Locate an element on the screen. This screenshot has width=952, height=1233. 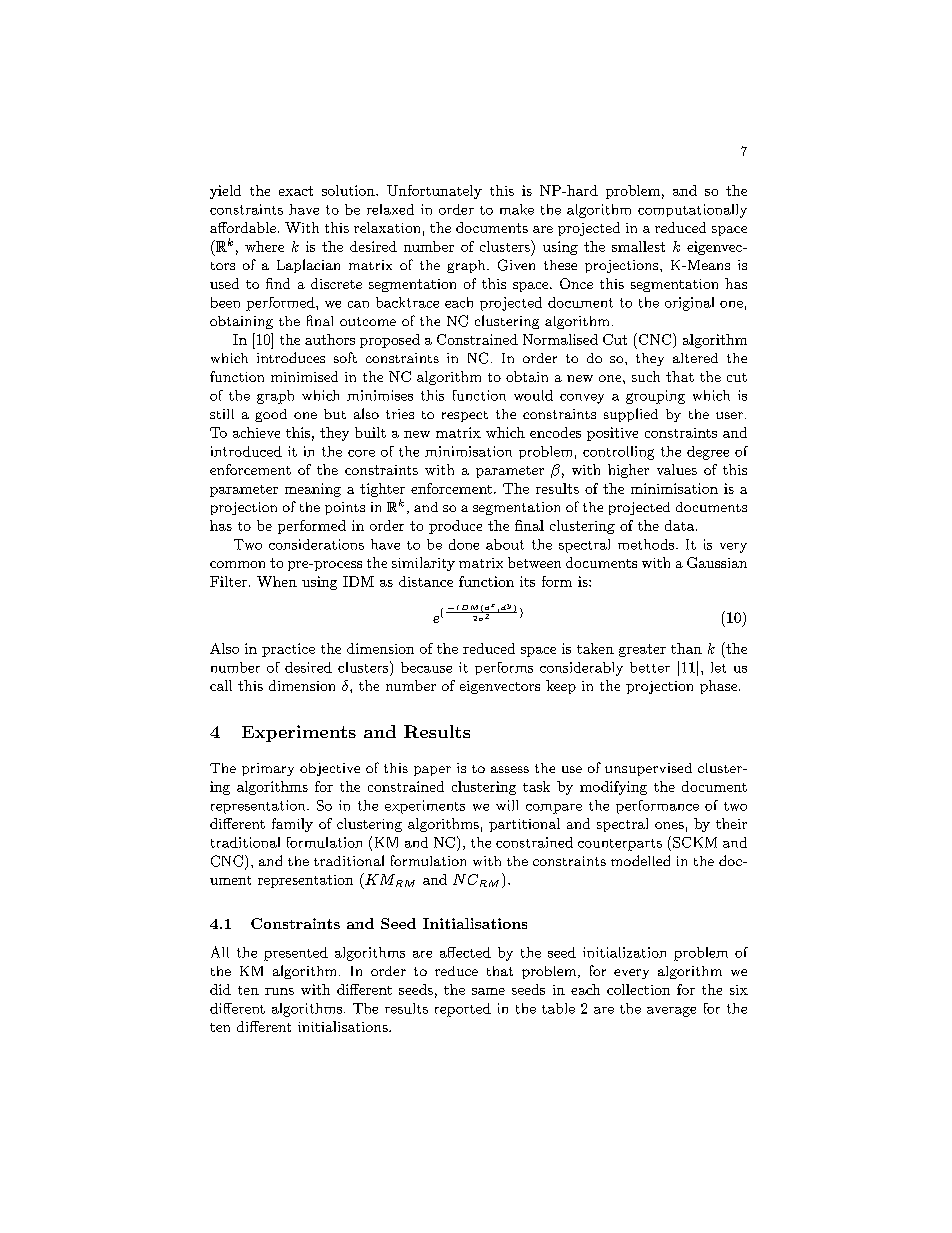
values is located at coordinates (677, 469).
